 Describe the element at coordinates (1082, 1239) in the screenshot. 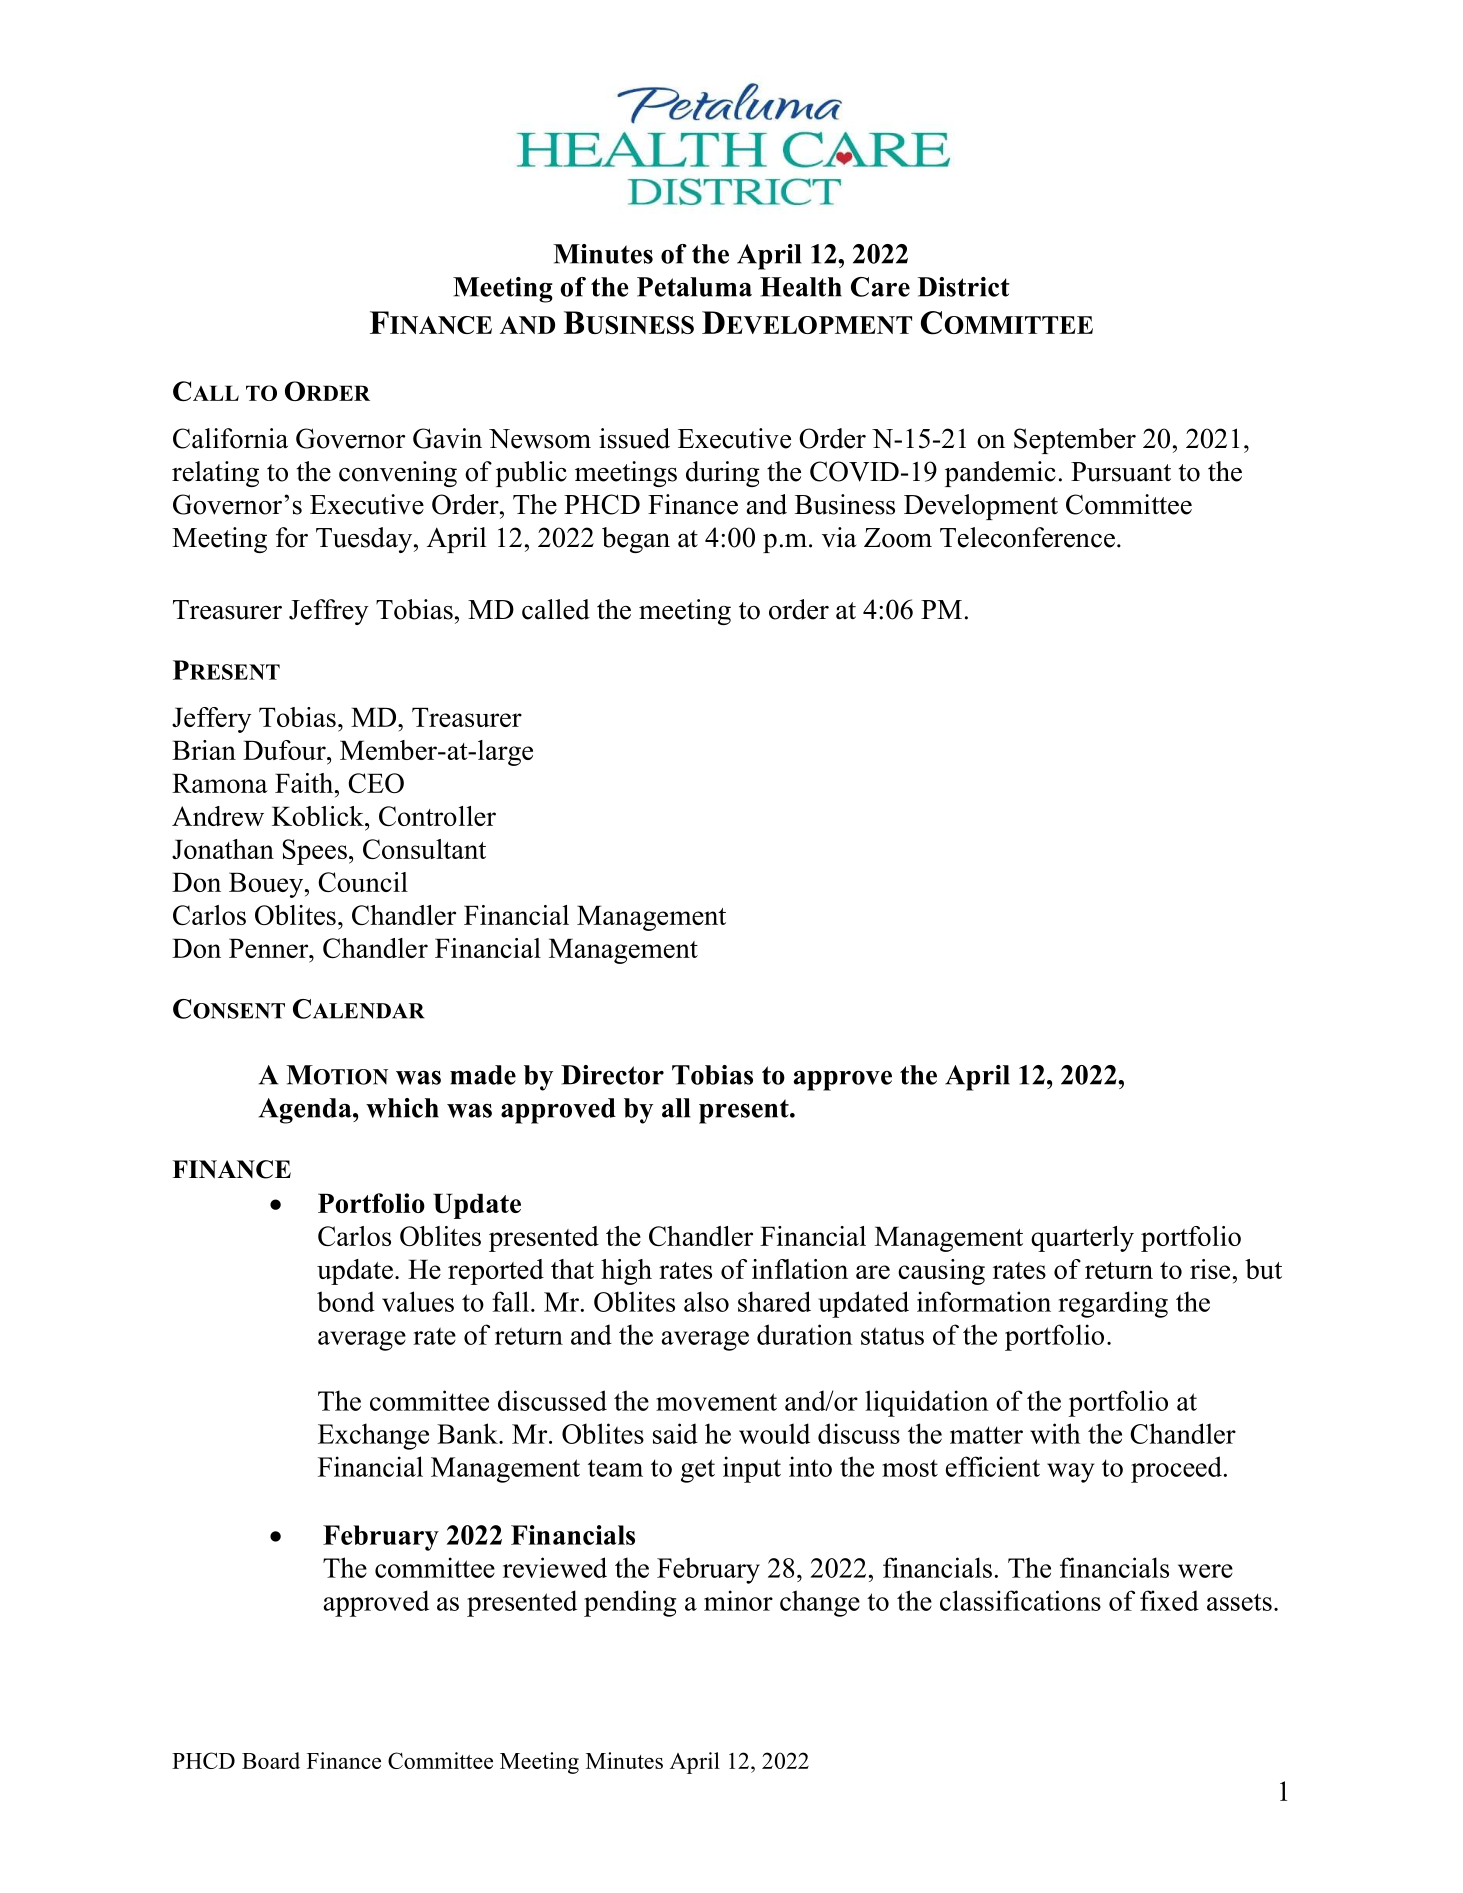

I see `quarterly` at that location.
